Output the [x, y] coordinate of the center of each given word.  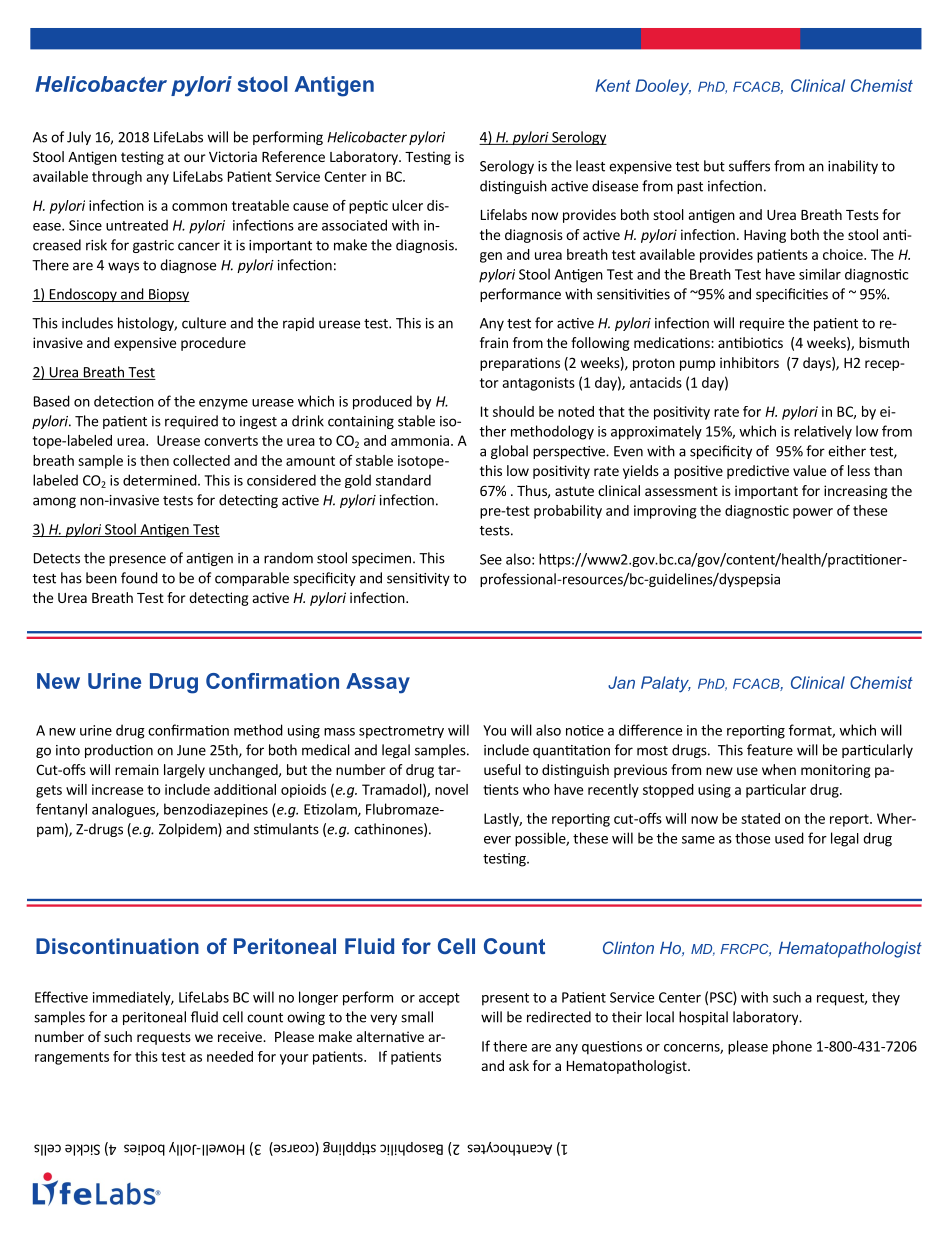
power [813, 513]
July [79, 138]
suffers [749, 166]
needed [230, 1056]
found [139, 578]
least [590, 166]
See [491, 559]
